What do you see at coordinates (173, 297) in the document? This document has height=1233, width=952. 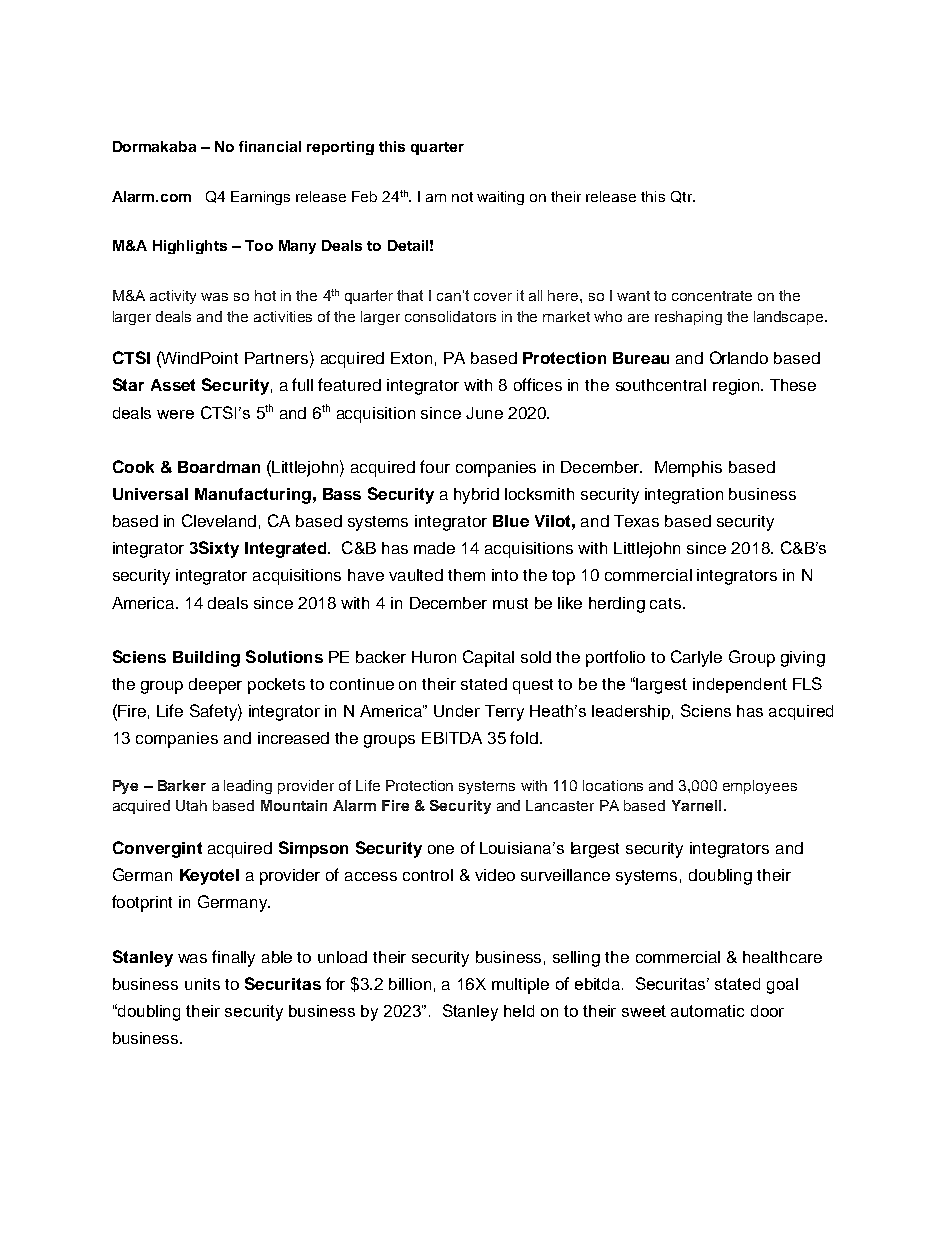 I see `activity` at bounding box center [173, 297].
